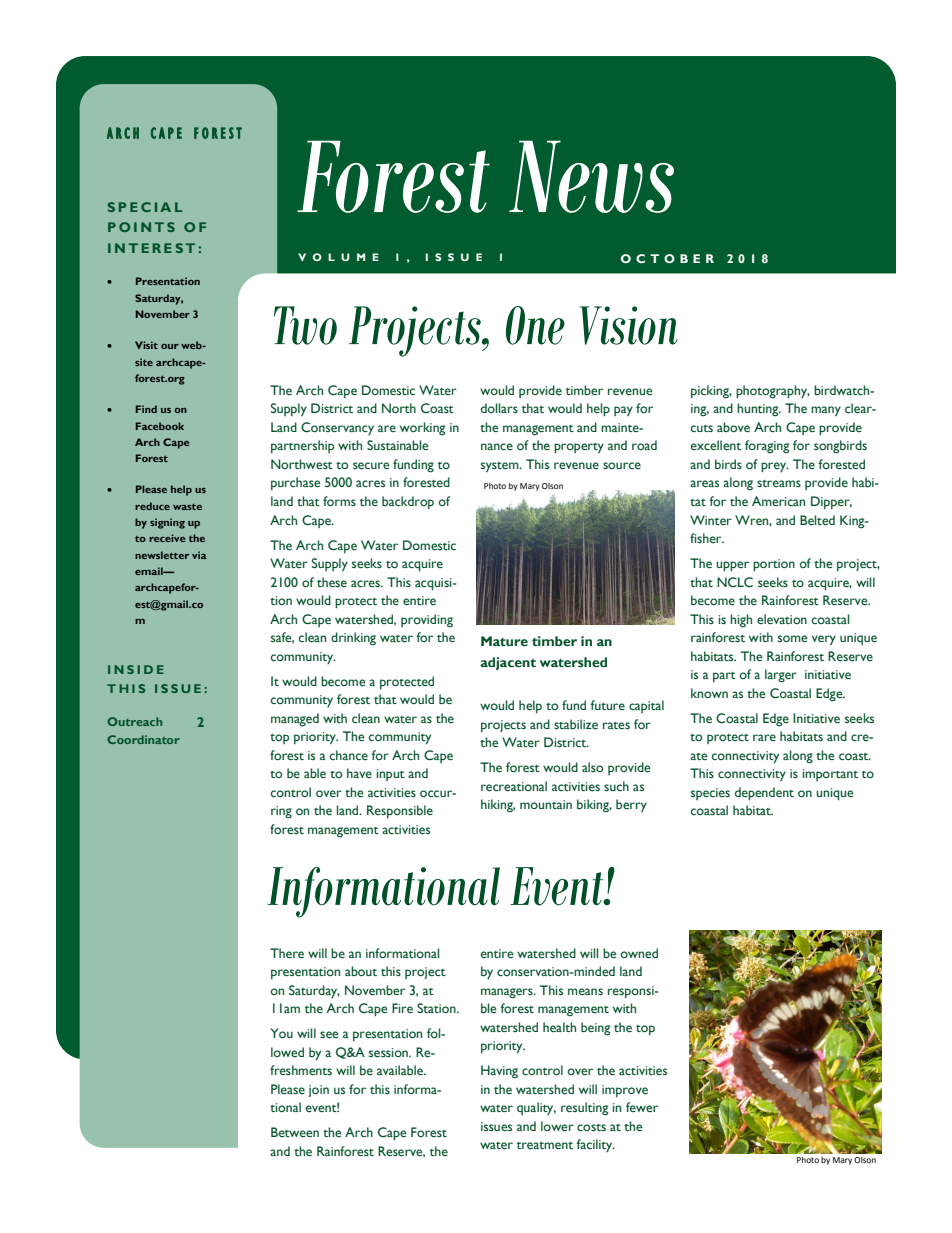  I want to click on Coordinator, so click(143, 739).
